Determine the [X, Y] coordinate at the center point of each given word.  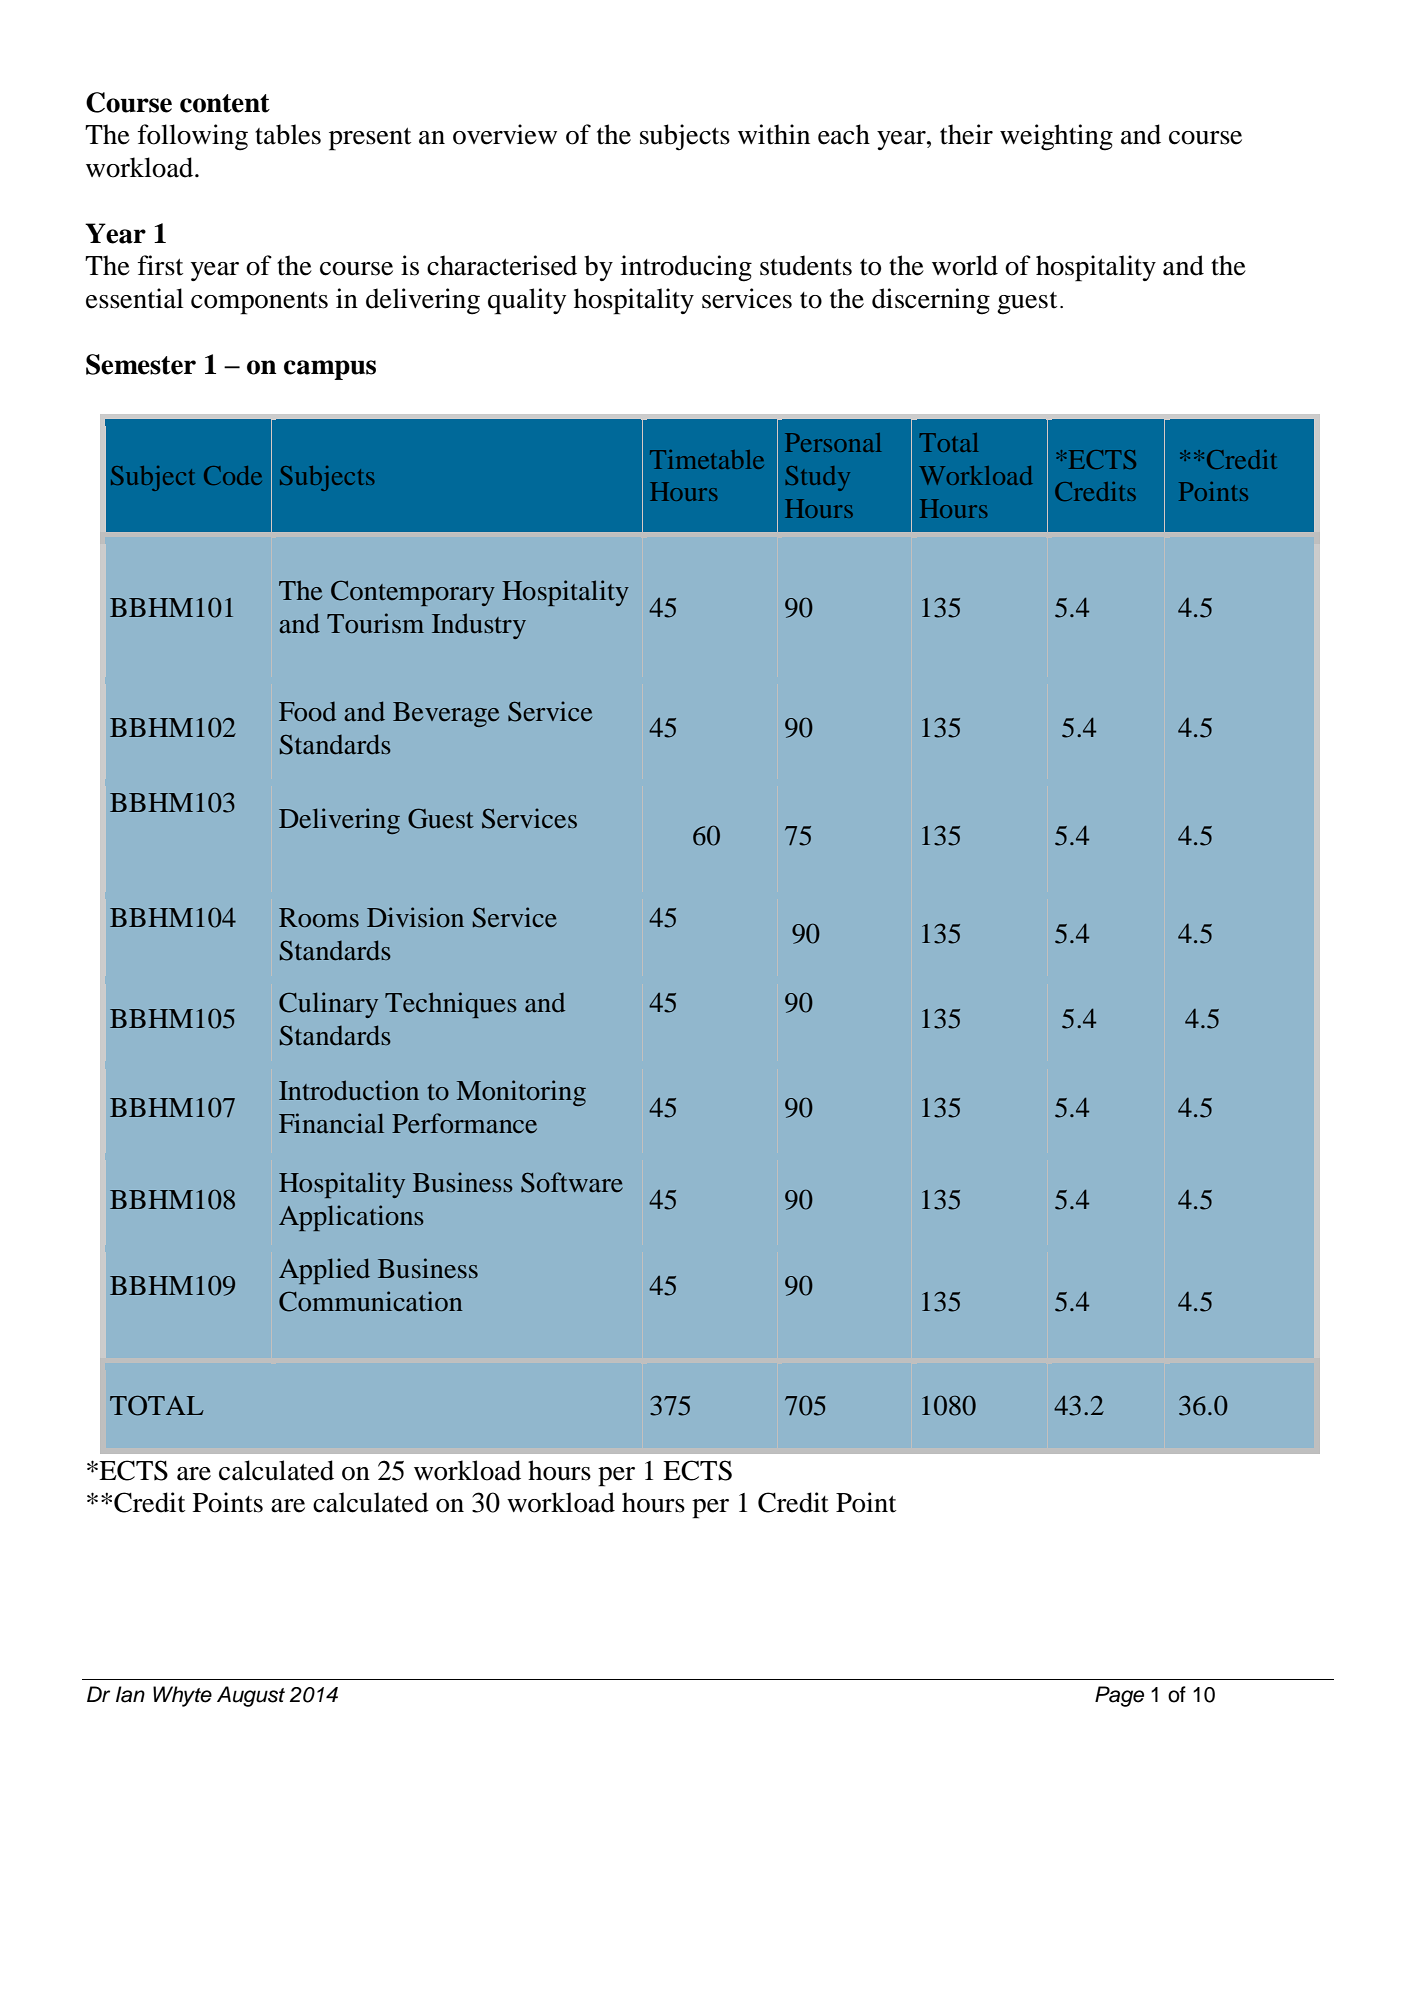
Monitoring [521, 1093]
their [966, 134]
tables [288, 134]
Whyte [182, 1696]
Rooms [319, 917]
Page [1119, 1696]
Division [415, 917]
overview [505, 134]
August [251, 1696]
